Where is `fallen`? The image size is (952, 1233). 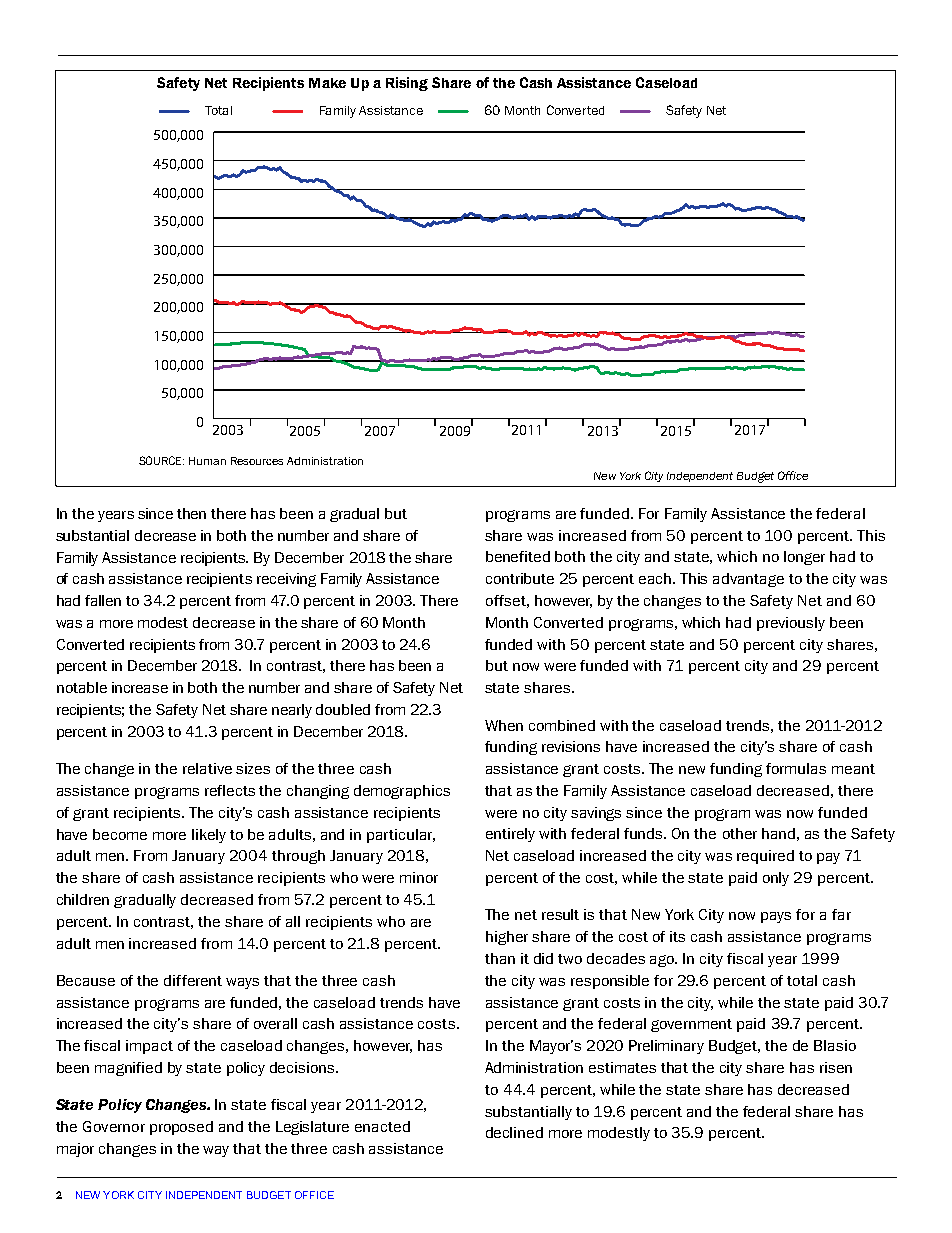
fallen is located at coordinates (103, 600).
